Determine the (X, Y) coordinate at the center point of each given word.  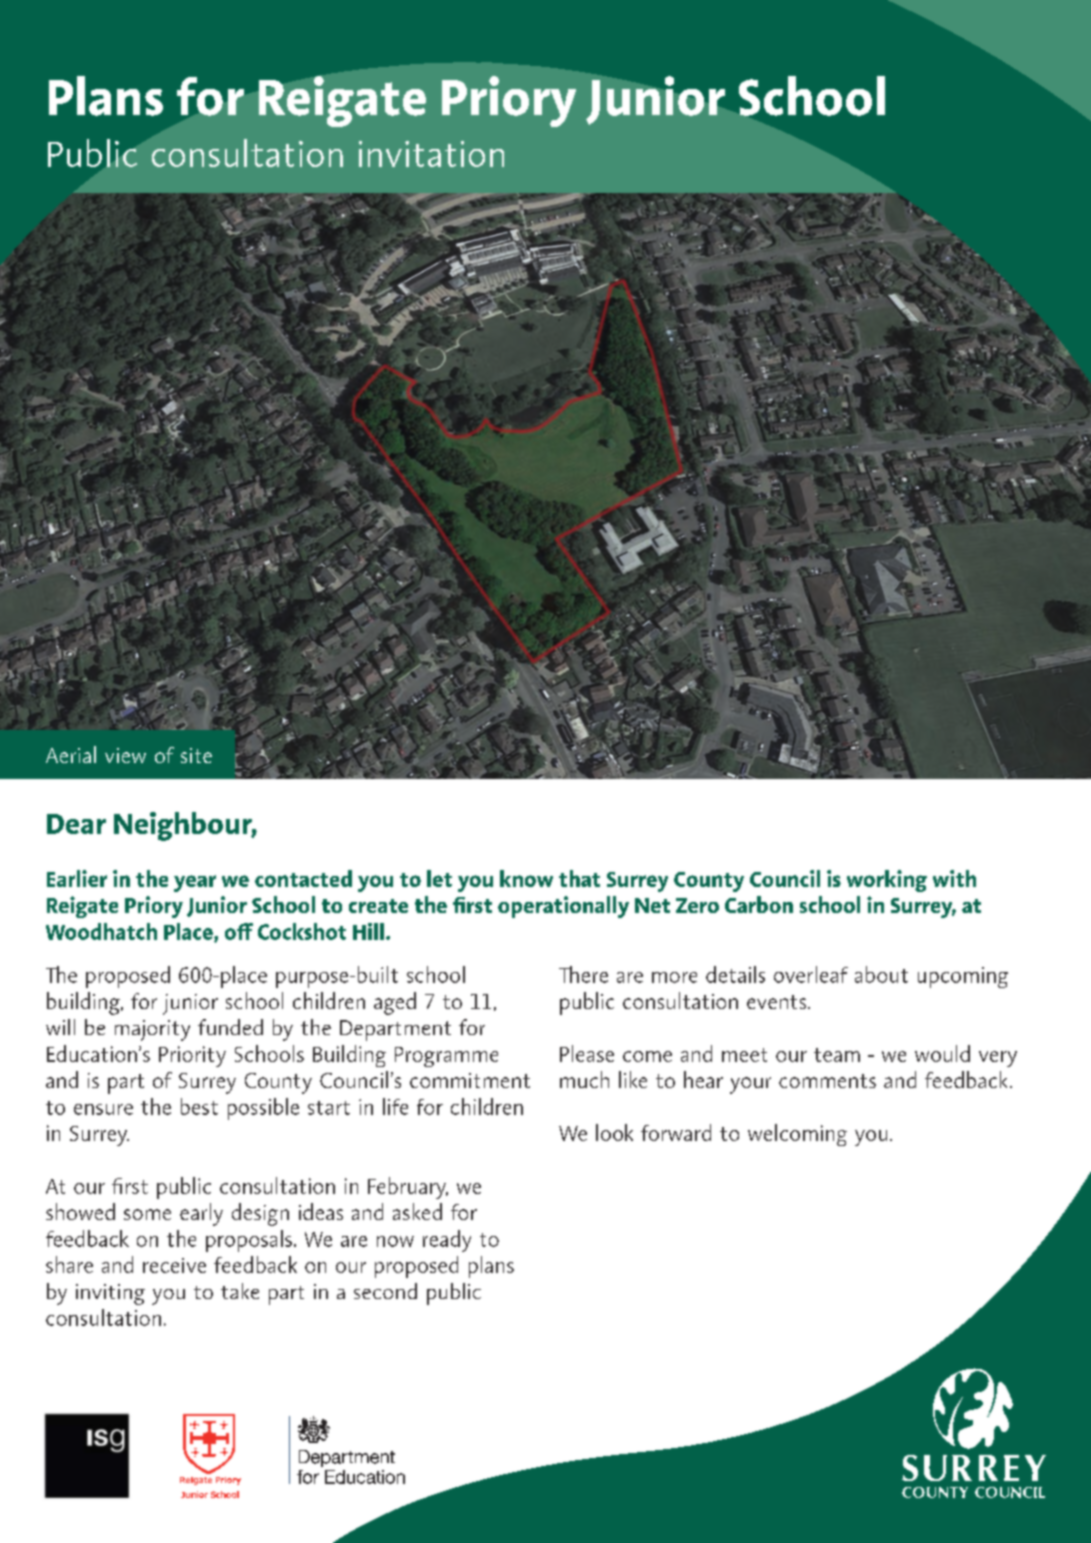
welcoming (797, 1135)
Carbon (759, 904)
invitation (431, 154)
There (583, 974)
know (526, 878)
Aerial (71, 754)
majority (152, 1030)
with (954, 878)
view (125, 755)
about (881, 974)
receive (174, 1265)
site (196, 755)
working (887, 881)
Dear (76, 824)
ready (447, 1241)
